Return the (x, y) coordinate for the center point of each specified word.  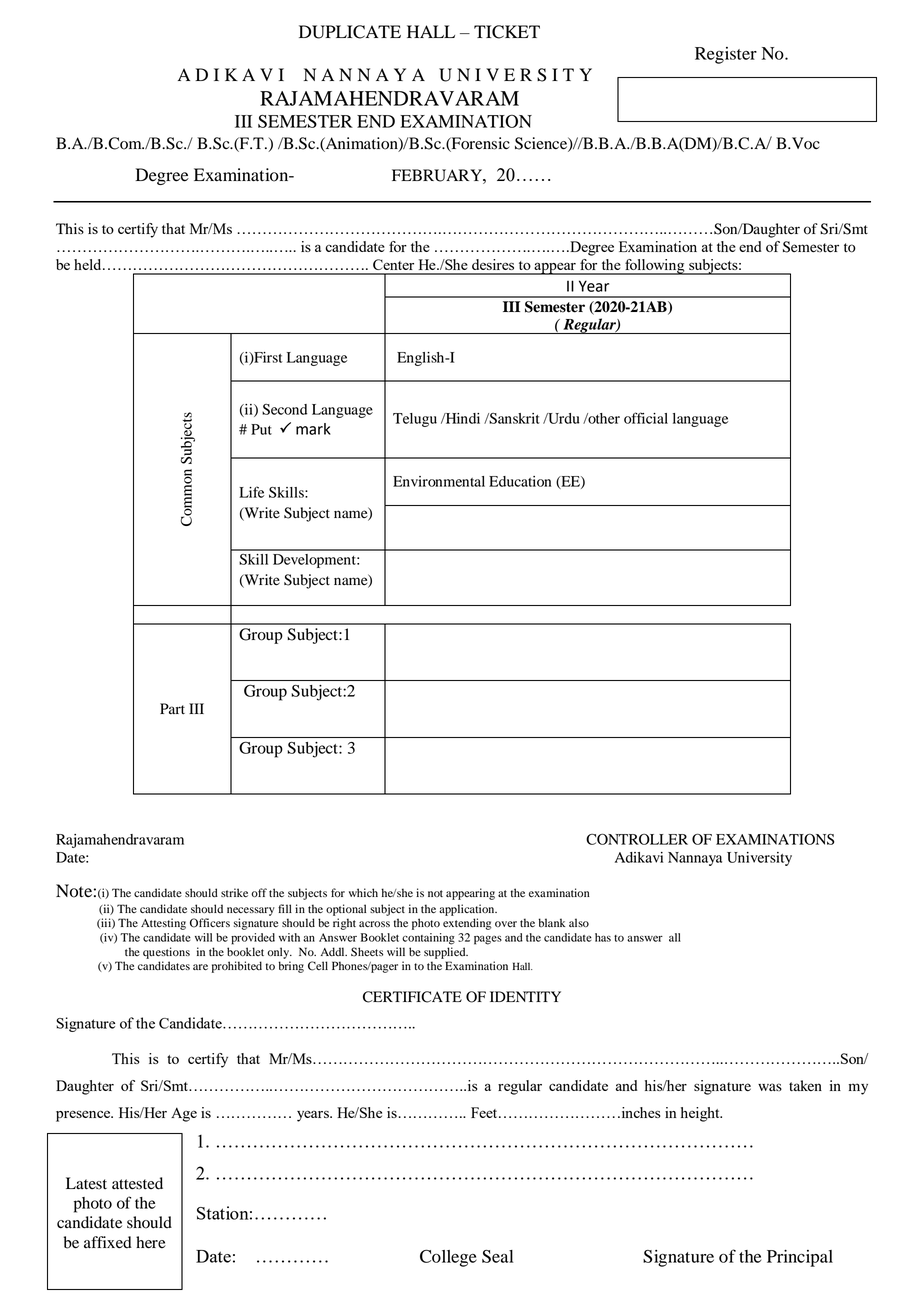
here (151, 1242)
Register (726, 55)
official (646, 418)
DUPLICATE (350, 32)
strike (234, 892)
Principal (800, 1258)
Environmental (439, 481)
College (448, 1258)
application (468, 910)
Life (251, 492)
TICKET (507, 32)
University (759, 859)
